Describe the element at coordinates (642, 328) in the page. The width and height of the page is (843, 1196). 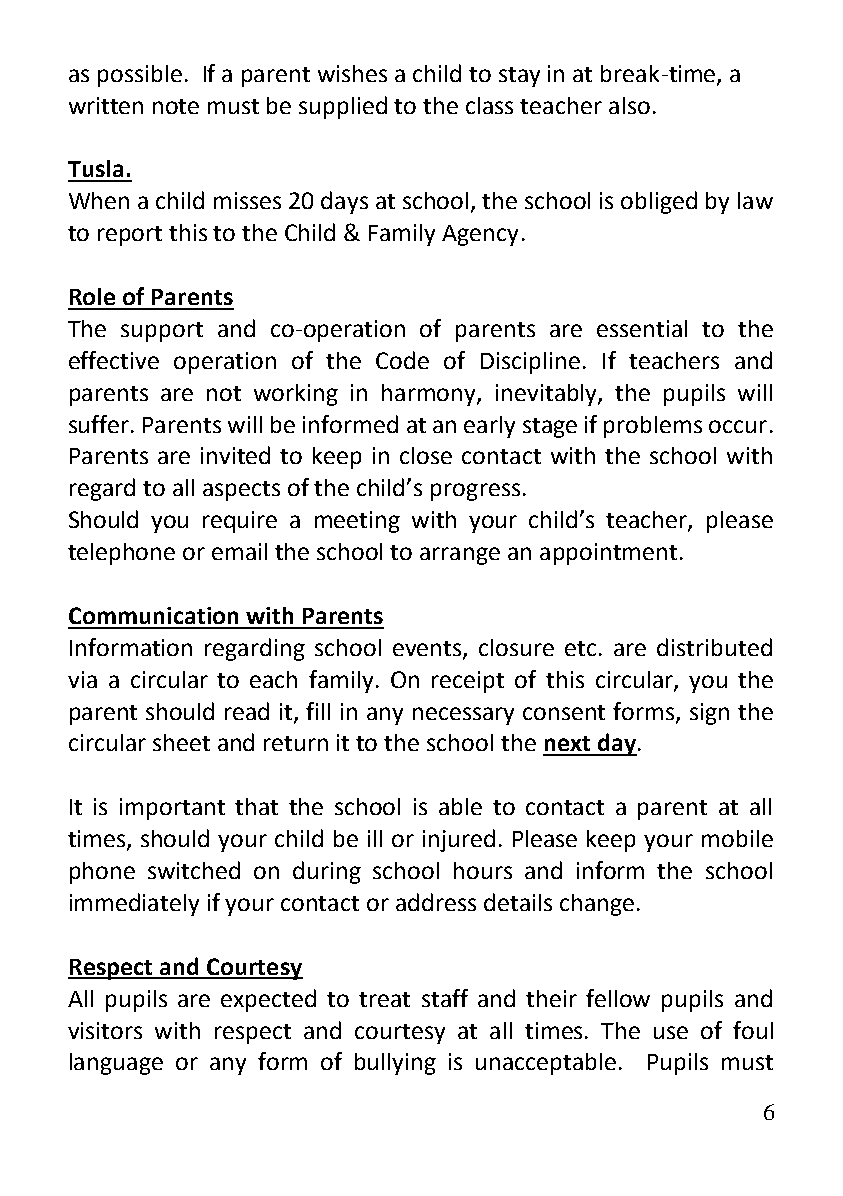
I see `essential` at that location.
